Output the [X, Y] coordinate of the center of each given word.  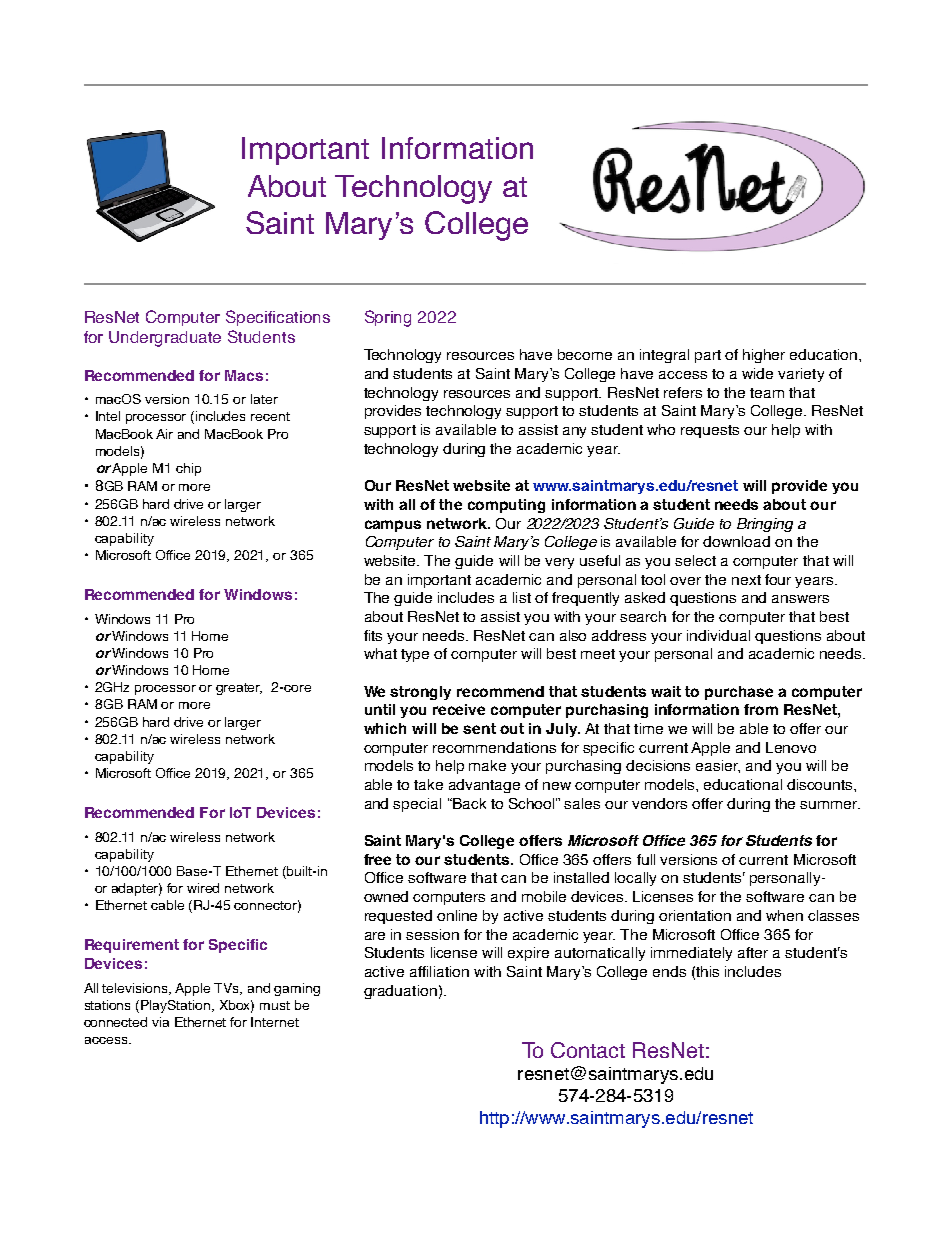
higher [764, 356]
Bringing [765, 525]
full [646, 859]
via [160, 1022]
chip [188, 469]
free [377, 859]
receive [459, 709]
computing [506, 506]
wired [203, 888]
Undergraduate [165, 339]
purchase [739, 693]
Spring [388, 318]
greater [239, 689]
